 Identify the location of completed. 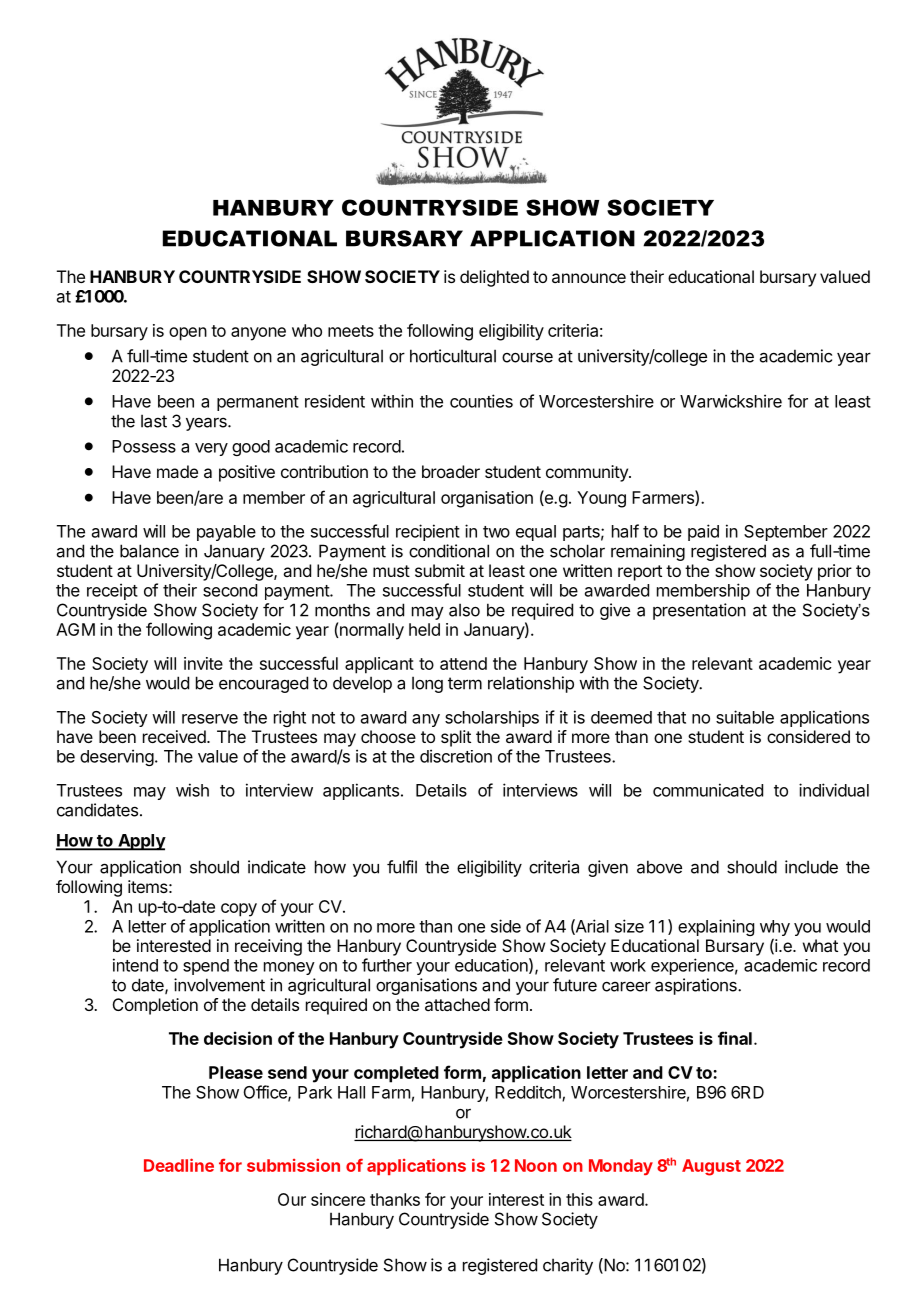
(396, 1074).
